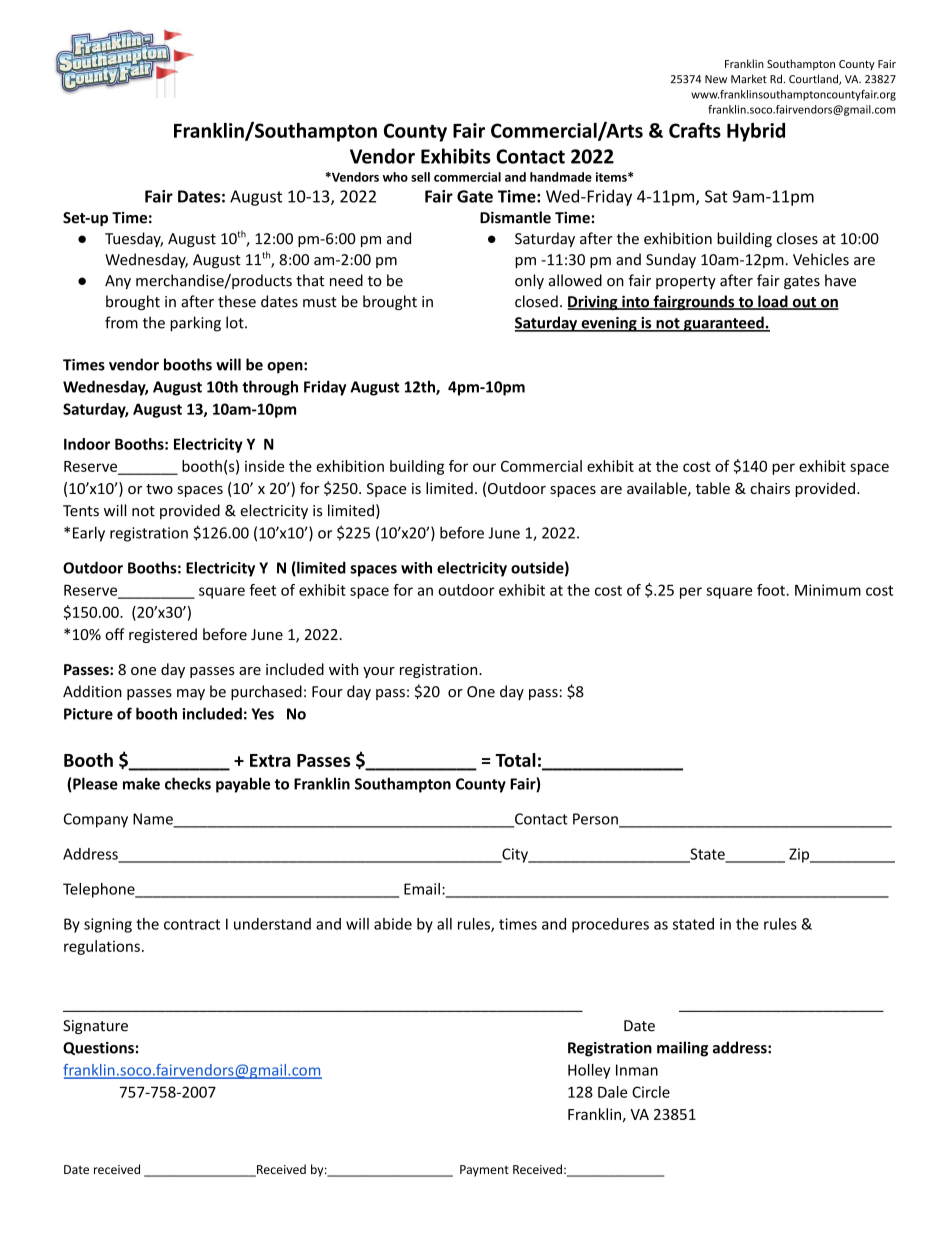  Describe the element at coordinates (420, 177) in the screenshot. I see `sell` at that location.
